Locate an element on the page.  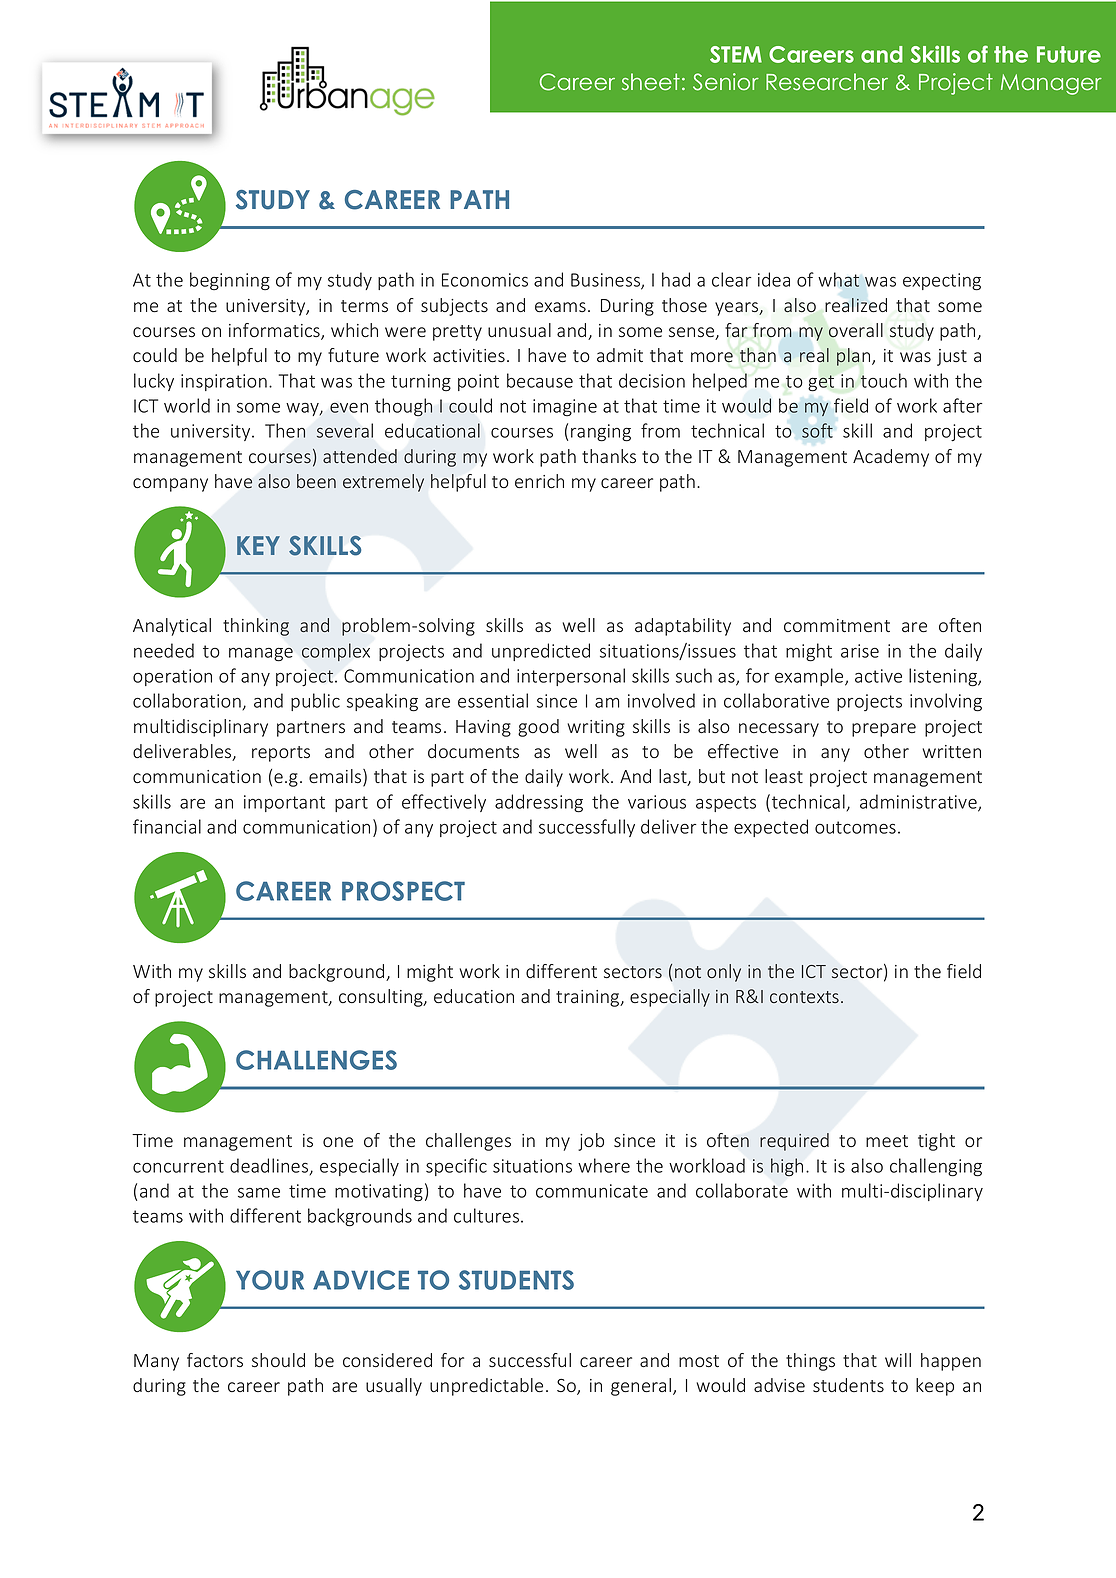
consulting is located at coordinates (382, 998).
